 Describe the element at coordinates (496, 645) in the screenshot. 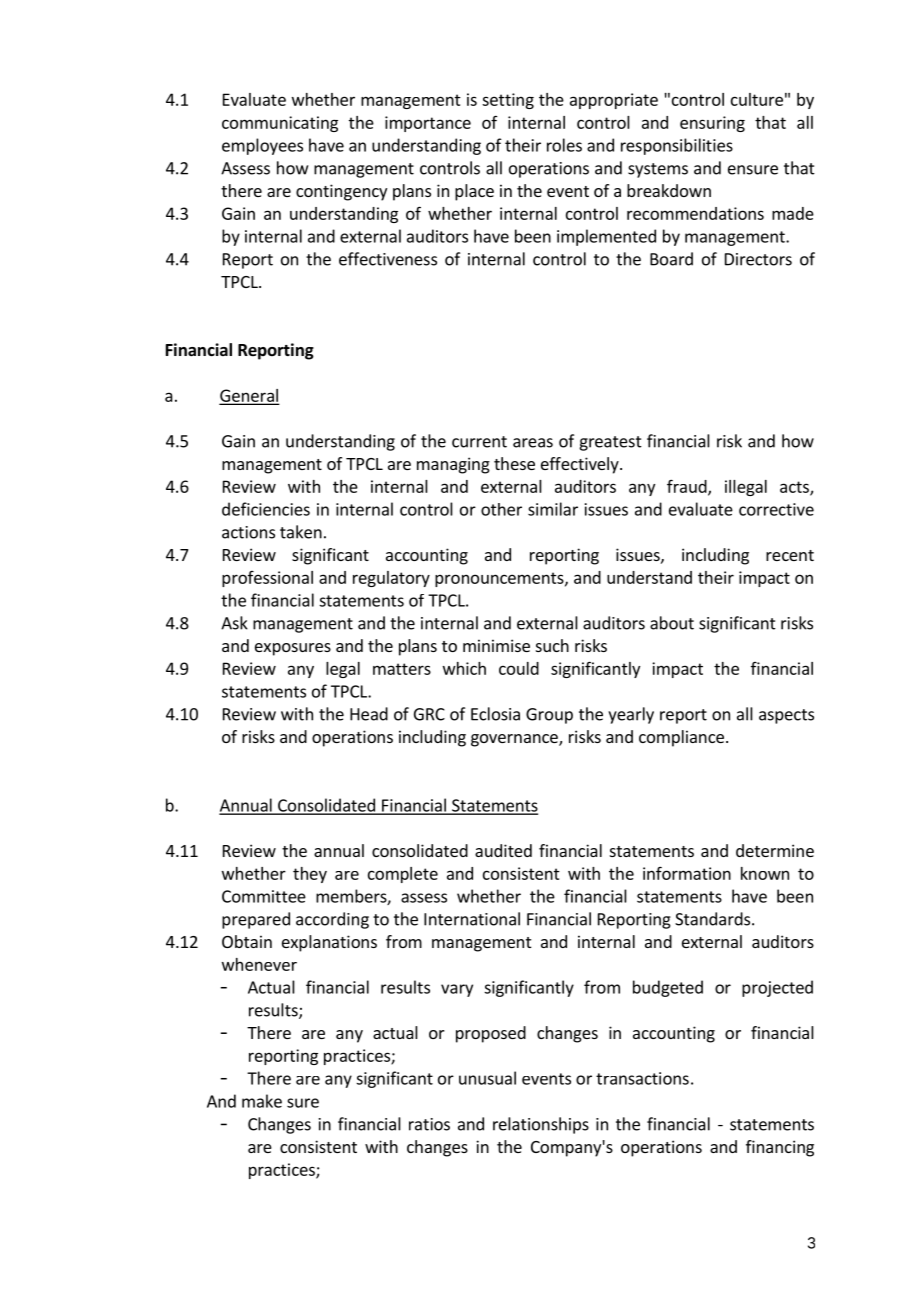

I see `minimise` at that location.
